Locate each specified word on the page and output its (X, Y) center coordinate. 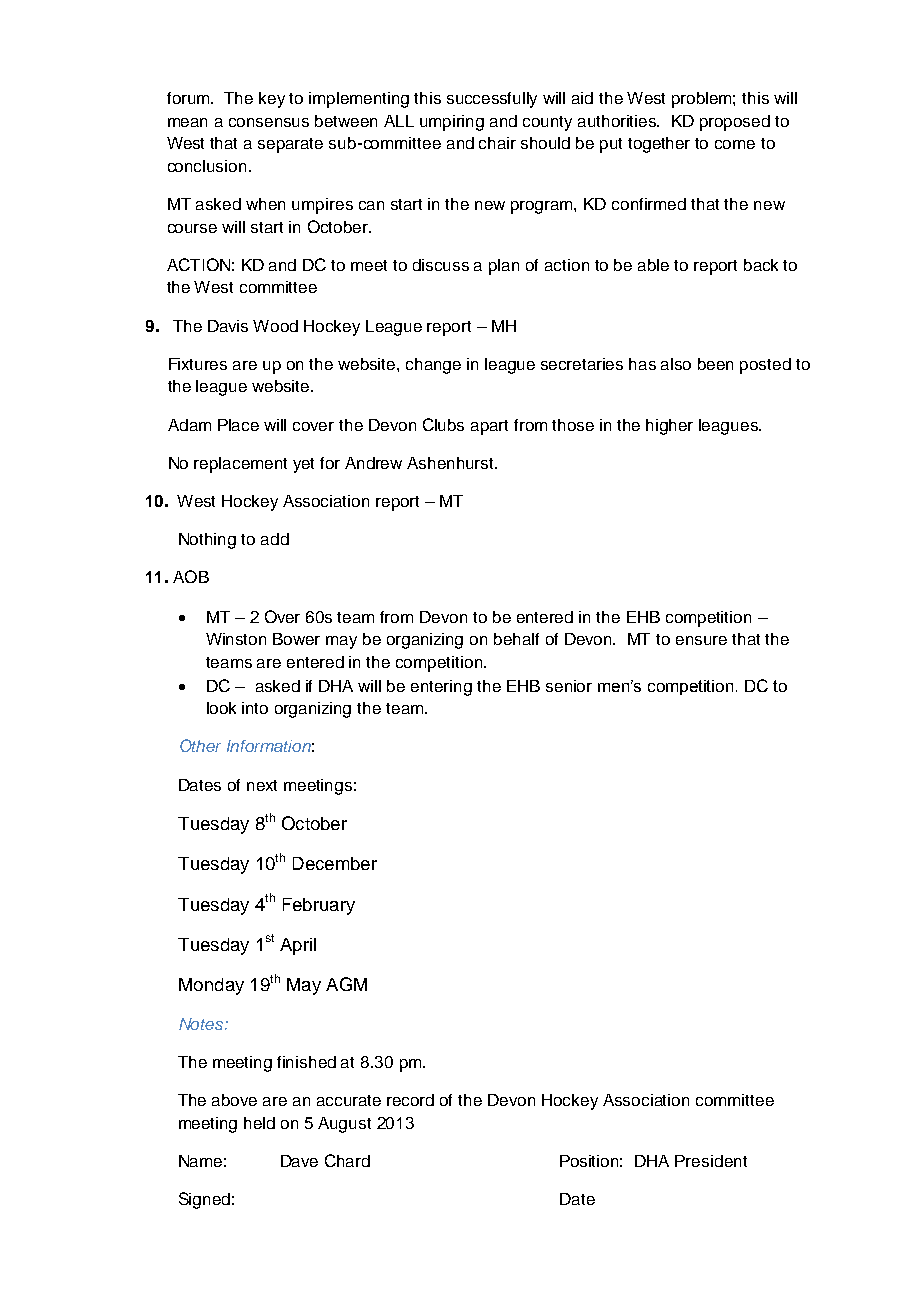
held (259, 1123)
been (715, 364)
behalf (516, 639)
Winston (236, 639)
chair (497, 143)
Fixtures (198, 364)
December (335, 863)
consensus (269, 122)
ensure (701, 640)
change (433, 366)
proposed (735, 123)
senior (569, 686)
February (319, 906)
